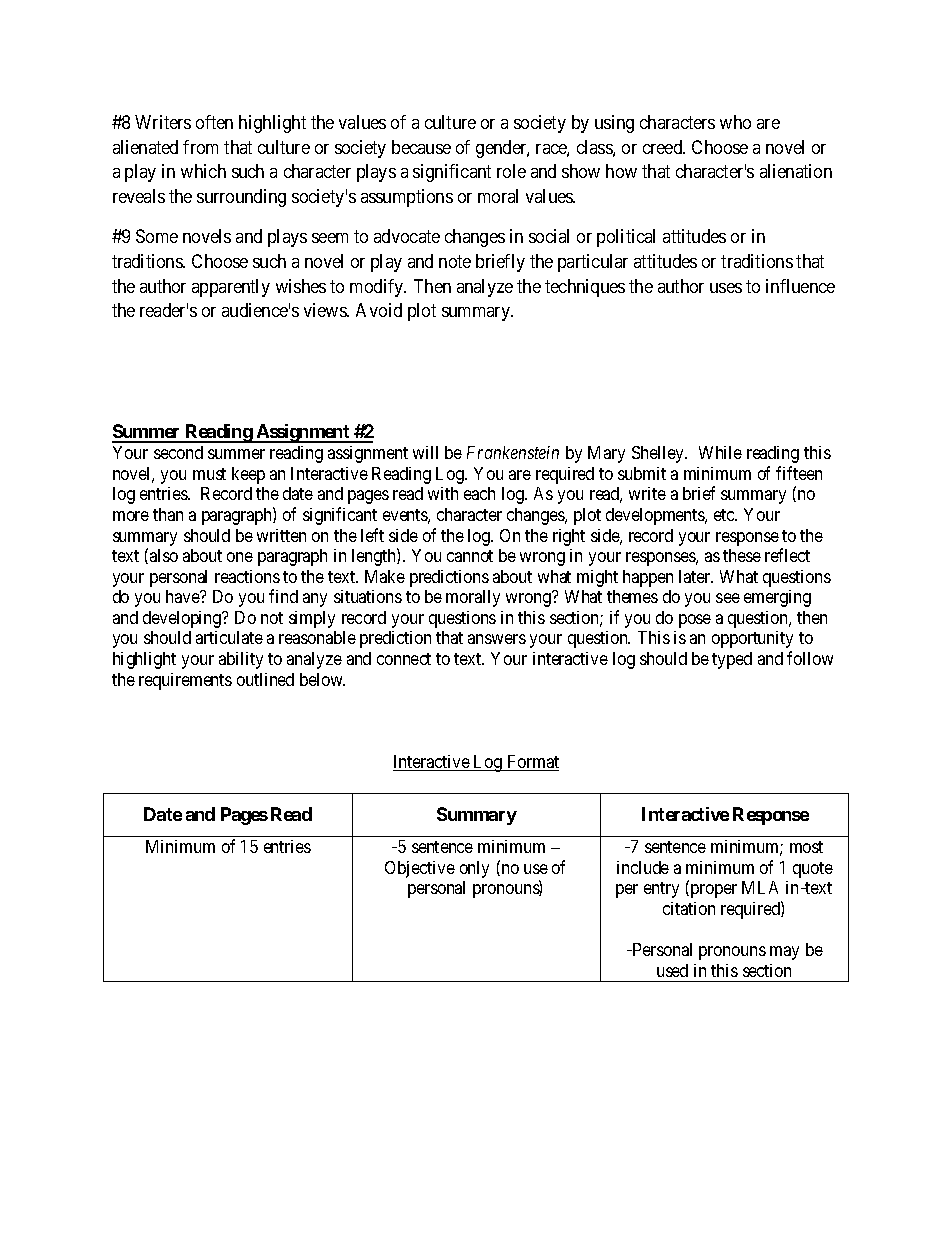  What do you see at coordinates (474, 869) in the document?
I see `only` at bounding box center [474, 869].
